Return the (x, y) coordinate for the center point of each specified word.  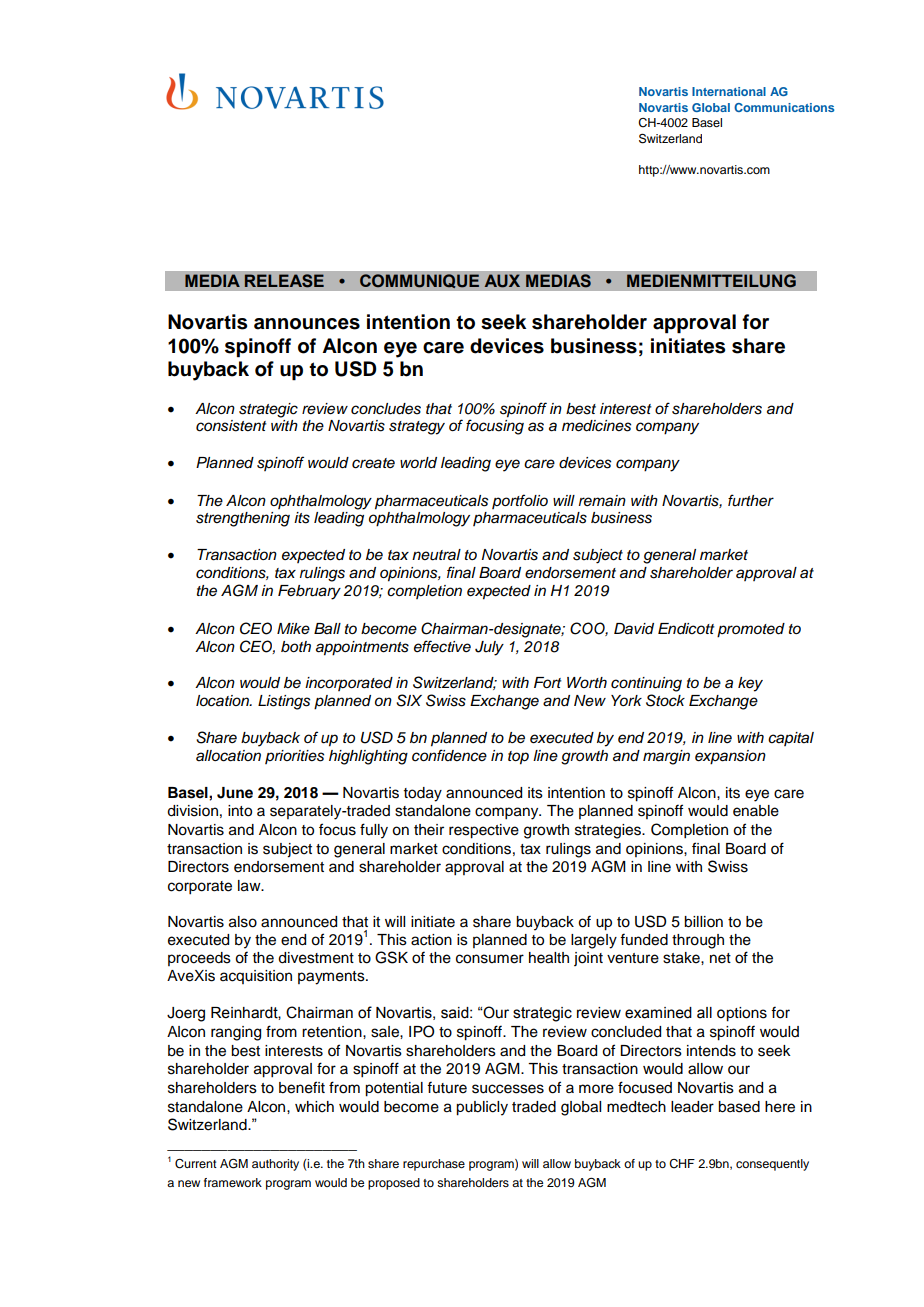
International (729, 91)
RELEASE (284, 281)
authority (275, 1165)
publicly (482, 1108)
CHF (682, 1164)
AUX (502, 281)
